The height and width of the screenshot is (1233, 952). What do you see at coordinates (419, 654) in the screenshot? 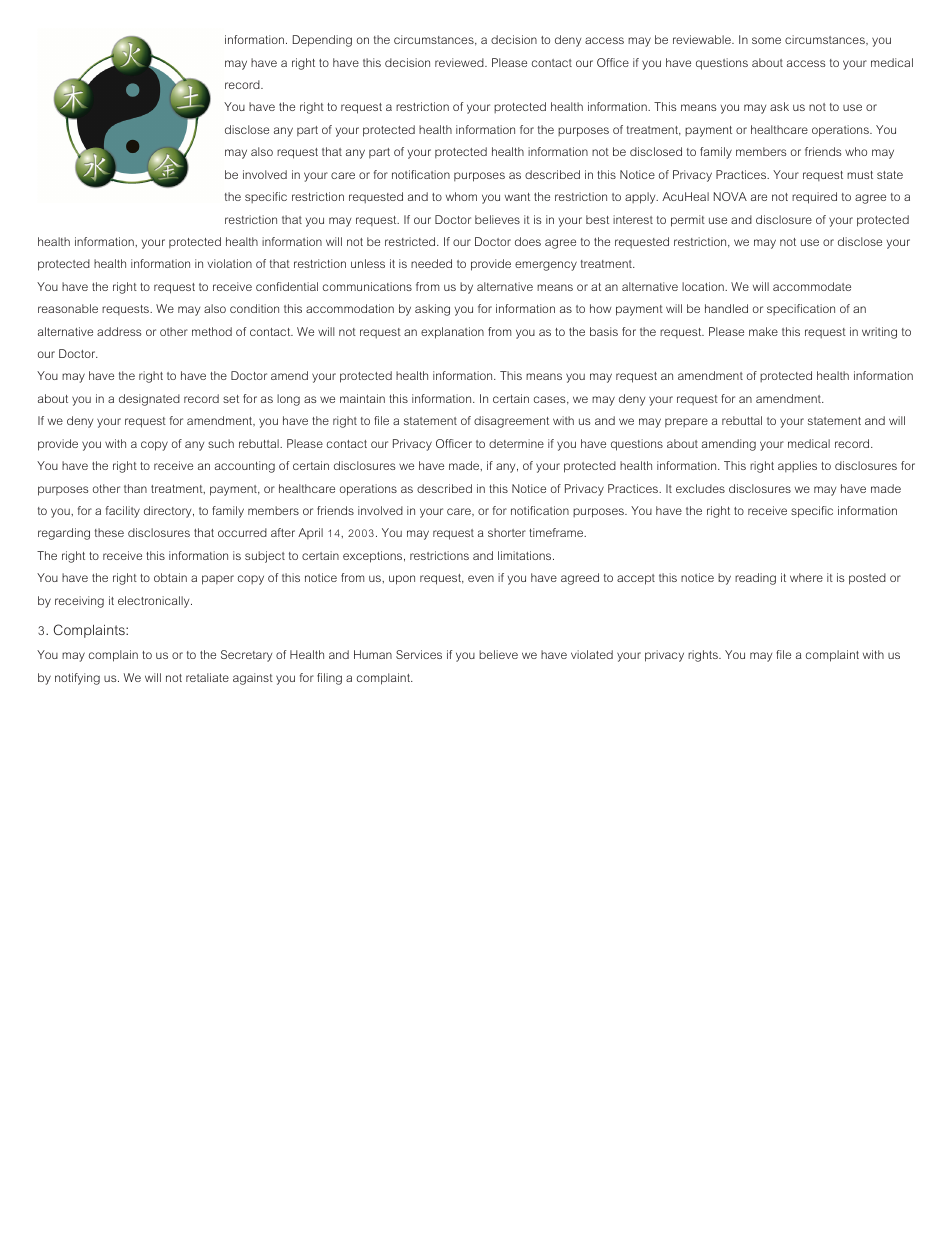
I see `Services` at bounding box center [419, 654].
